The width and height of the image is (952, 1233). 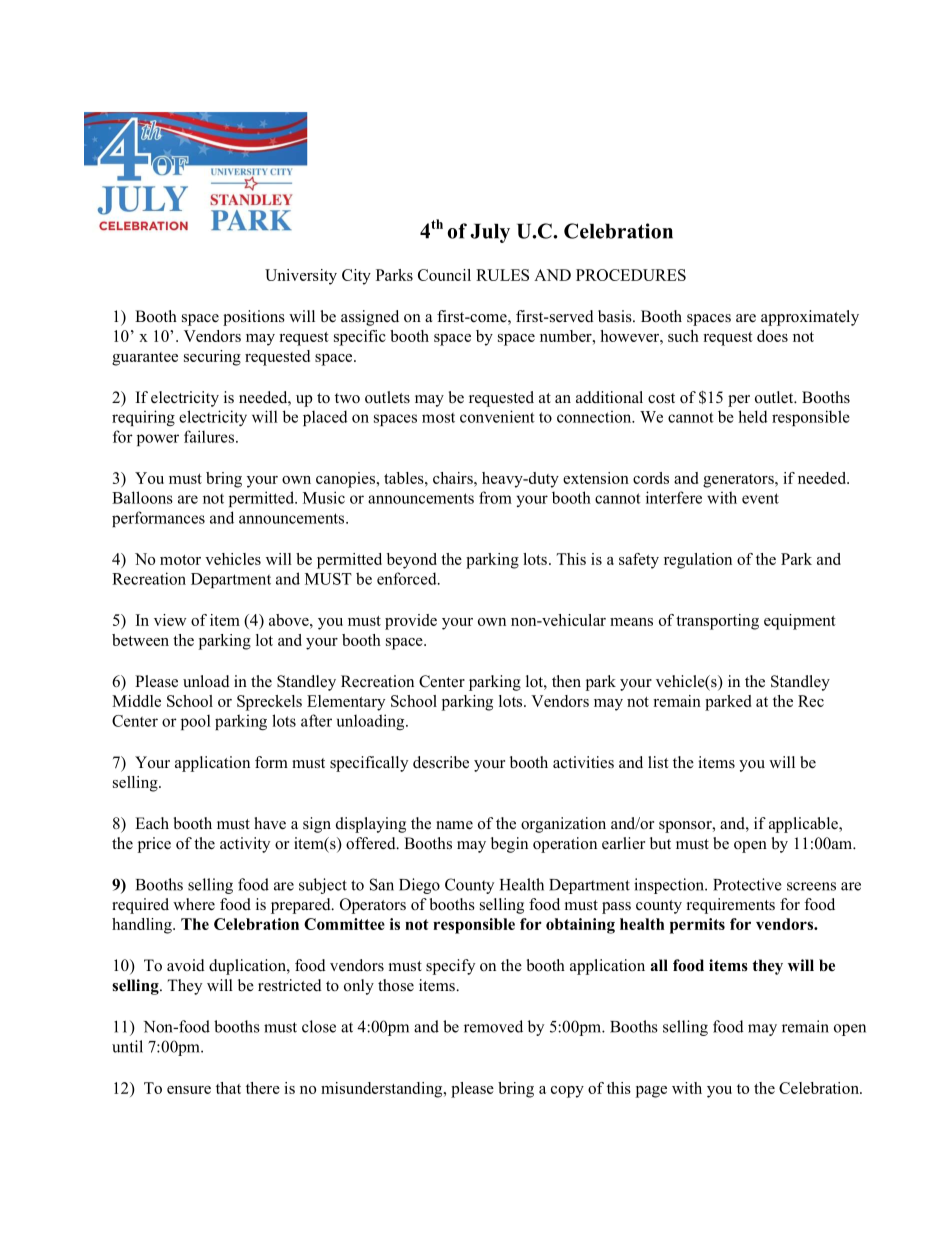 I want to click on removed, so click(x=493, y=1026).
